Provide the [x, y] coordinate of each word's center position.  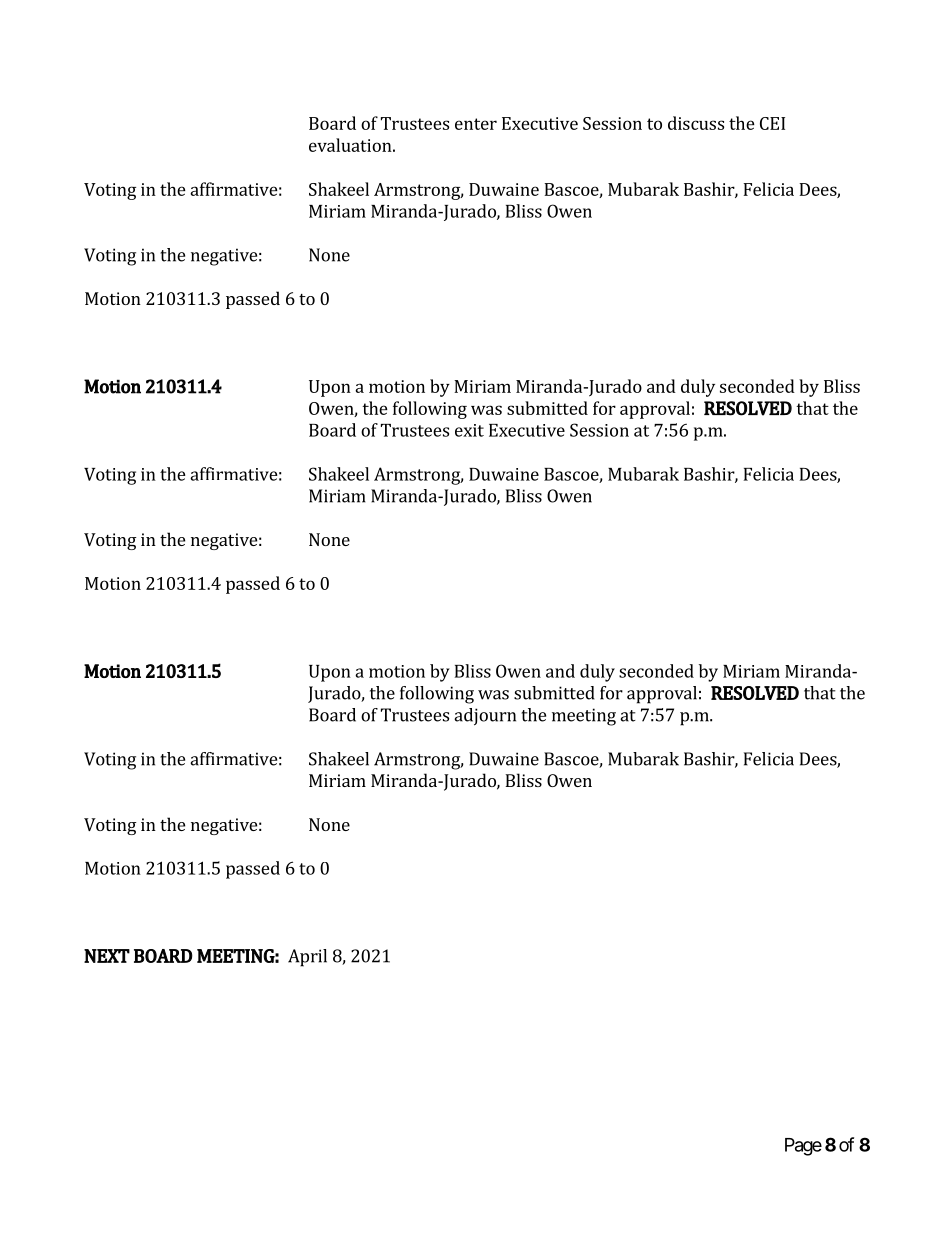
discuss [696, 123]
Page [803, 1147]
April [307, 958]
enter [476, 124]
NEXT [107, 956]
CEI [772, 123]
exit [469, 430]
